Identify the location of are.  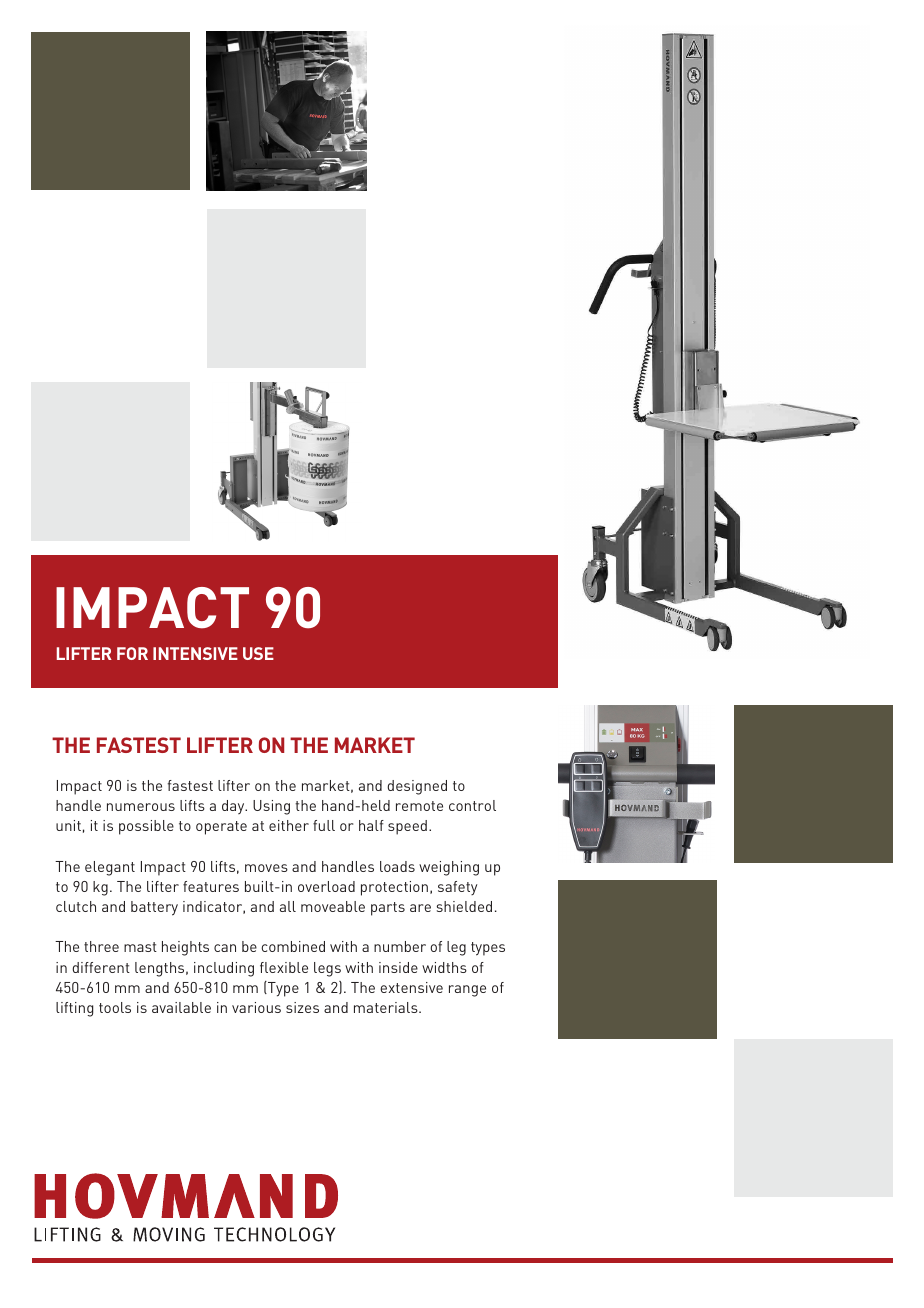
(420, 908).
